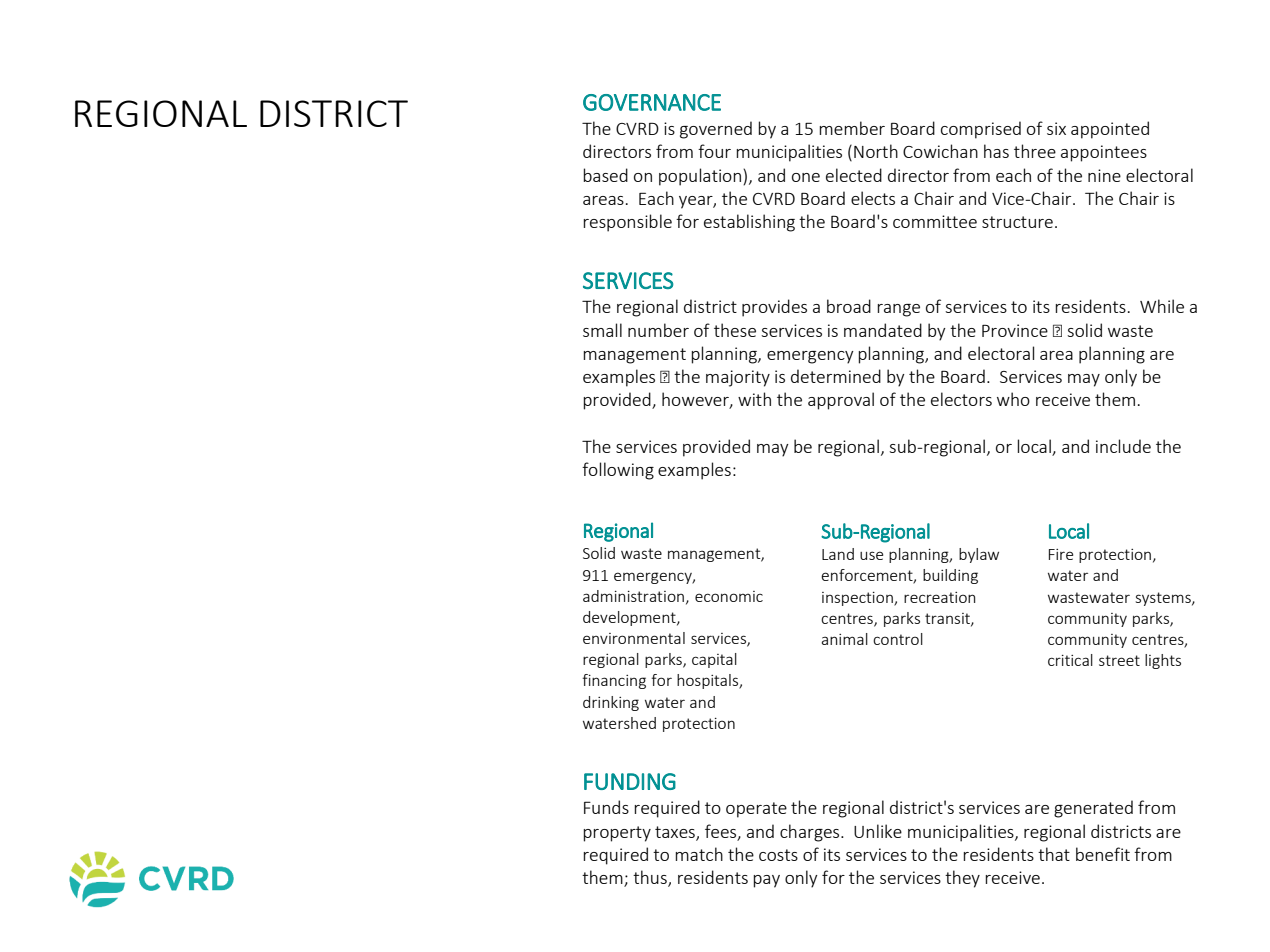  What do you see at coordinates (871, 555) in the screenshot?
I see `use` at bounding box center [871, 555].
